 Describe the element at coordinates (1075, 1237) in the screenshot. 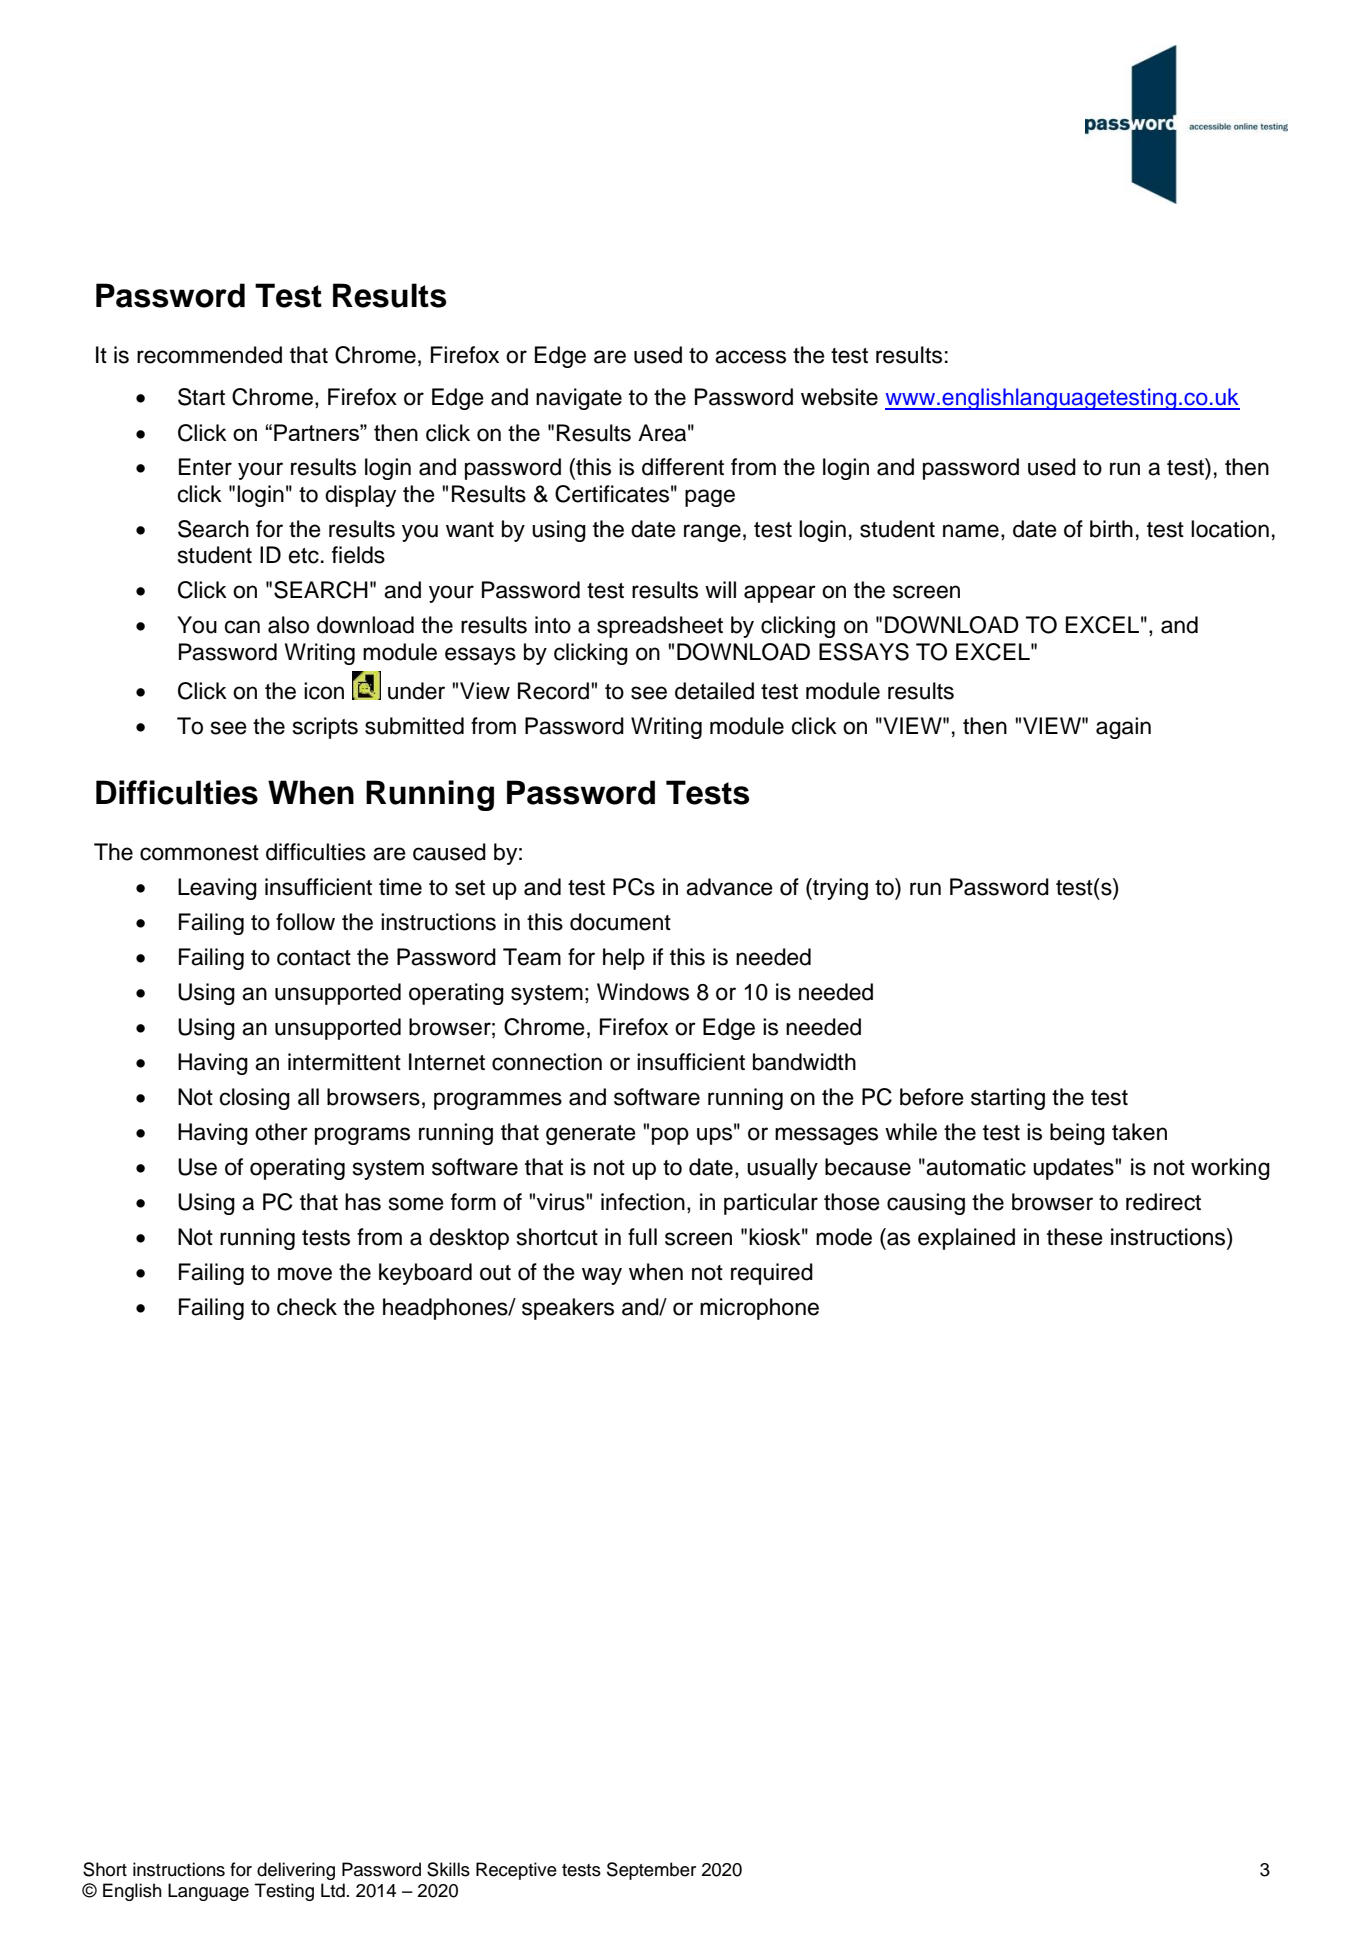

I see `these` at that location.
